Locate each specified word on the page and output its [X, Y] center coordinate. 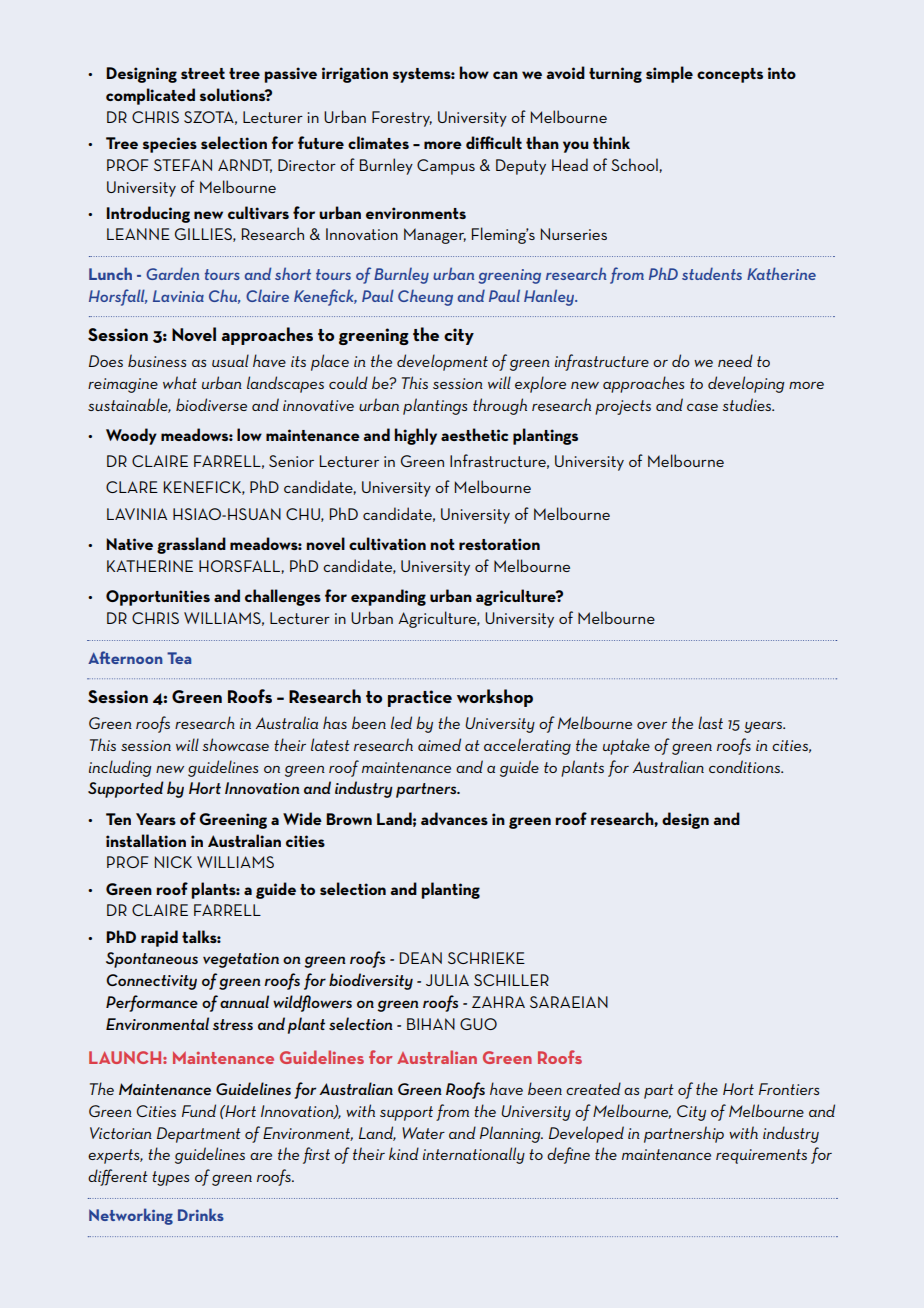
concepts [730, 75]
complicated [150, 96]
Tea [179, 658]
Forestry [402, 119]
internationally [474, 1155]
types [170, 1178]
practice [420, 698]
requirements [761, 1156]
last [710, 722]
